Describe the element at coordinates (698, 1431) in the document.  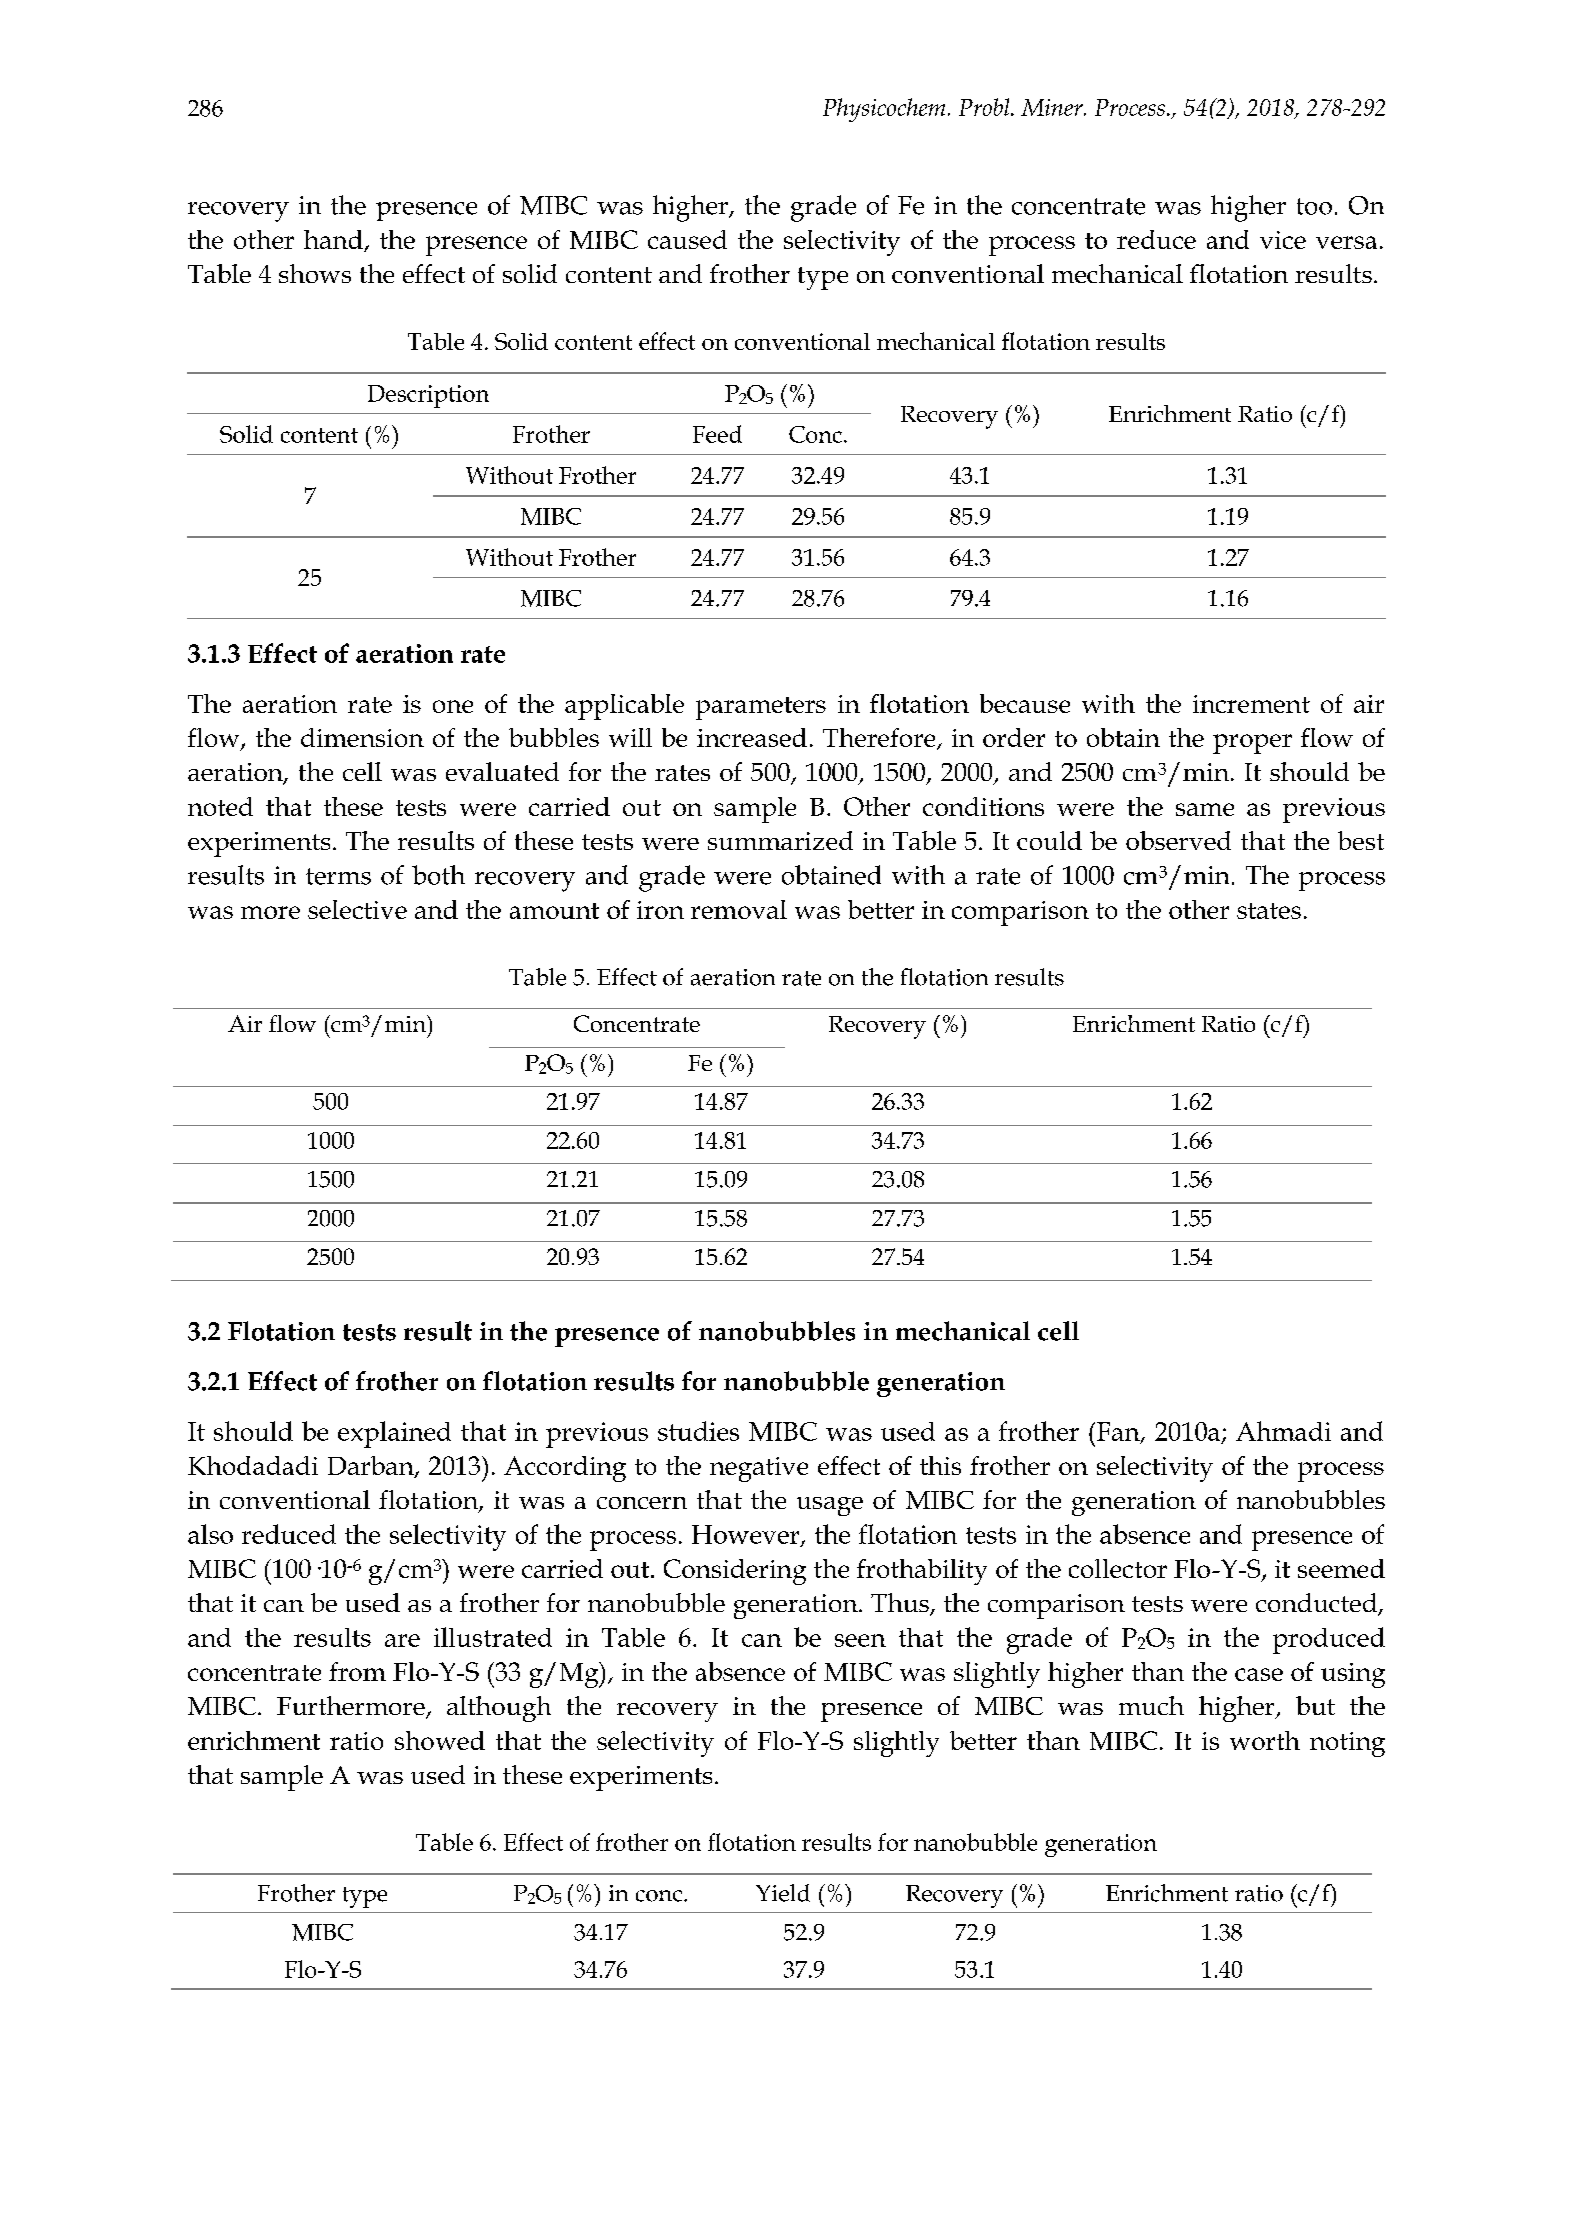
I see `studies` at that location.
